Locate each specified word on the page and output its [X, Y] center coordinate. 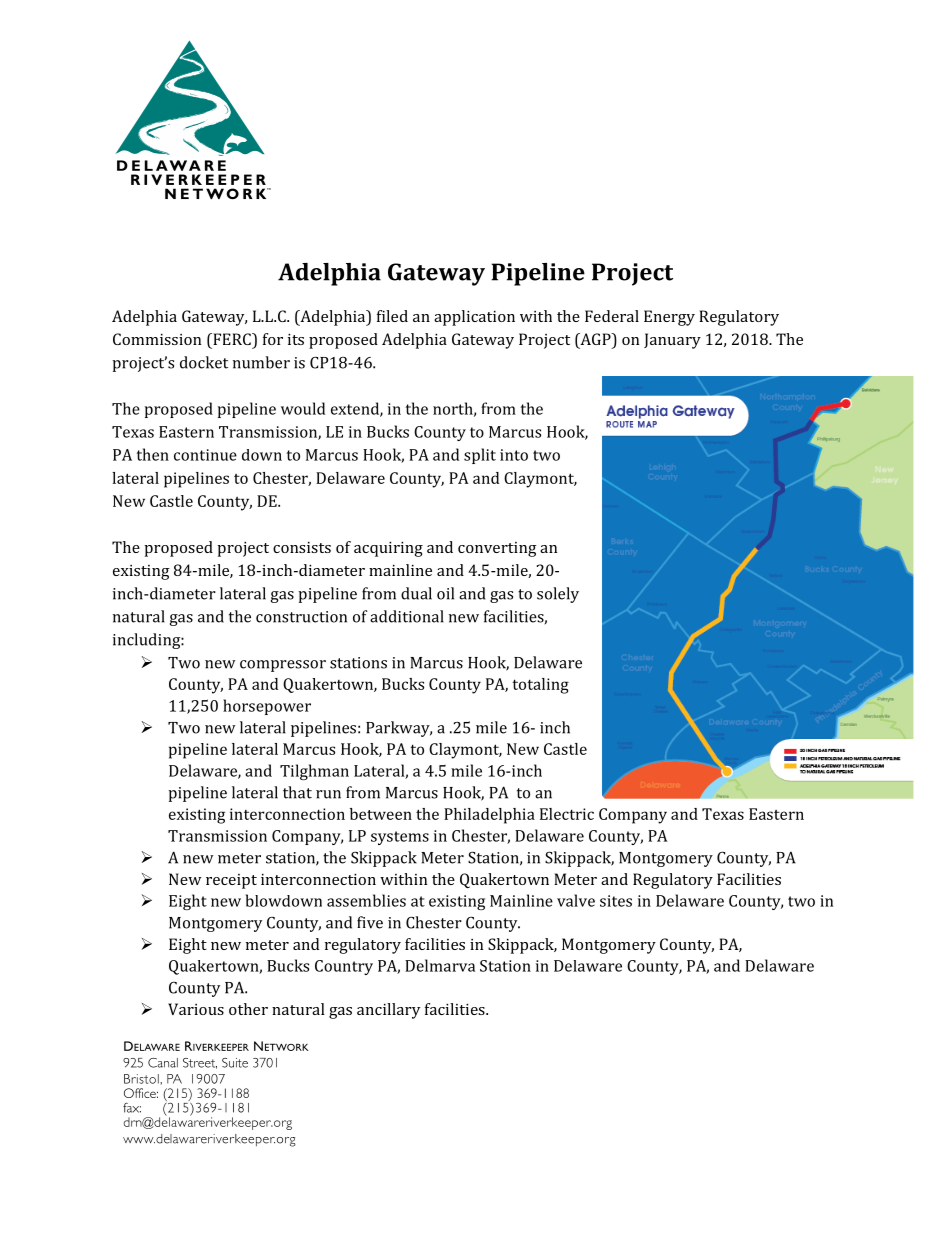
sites [616, 901]
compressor [283, 666]
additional [407, 616]
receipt [231, 881]
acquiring [388, 549]
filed [392, 316]
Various [196, 1009]
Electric [567, 814]
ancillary [388, 1011]
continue [205, 455]
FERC [232, 339]
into [514, 455]
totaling [540, 686]
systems [400, 838]
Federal [612, 316]
